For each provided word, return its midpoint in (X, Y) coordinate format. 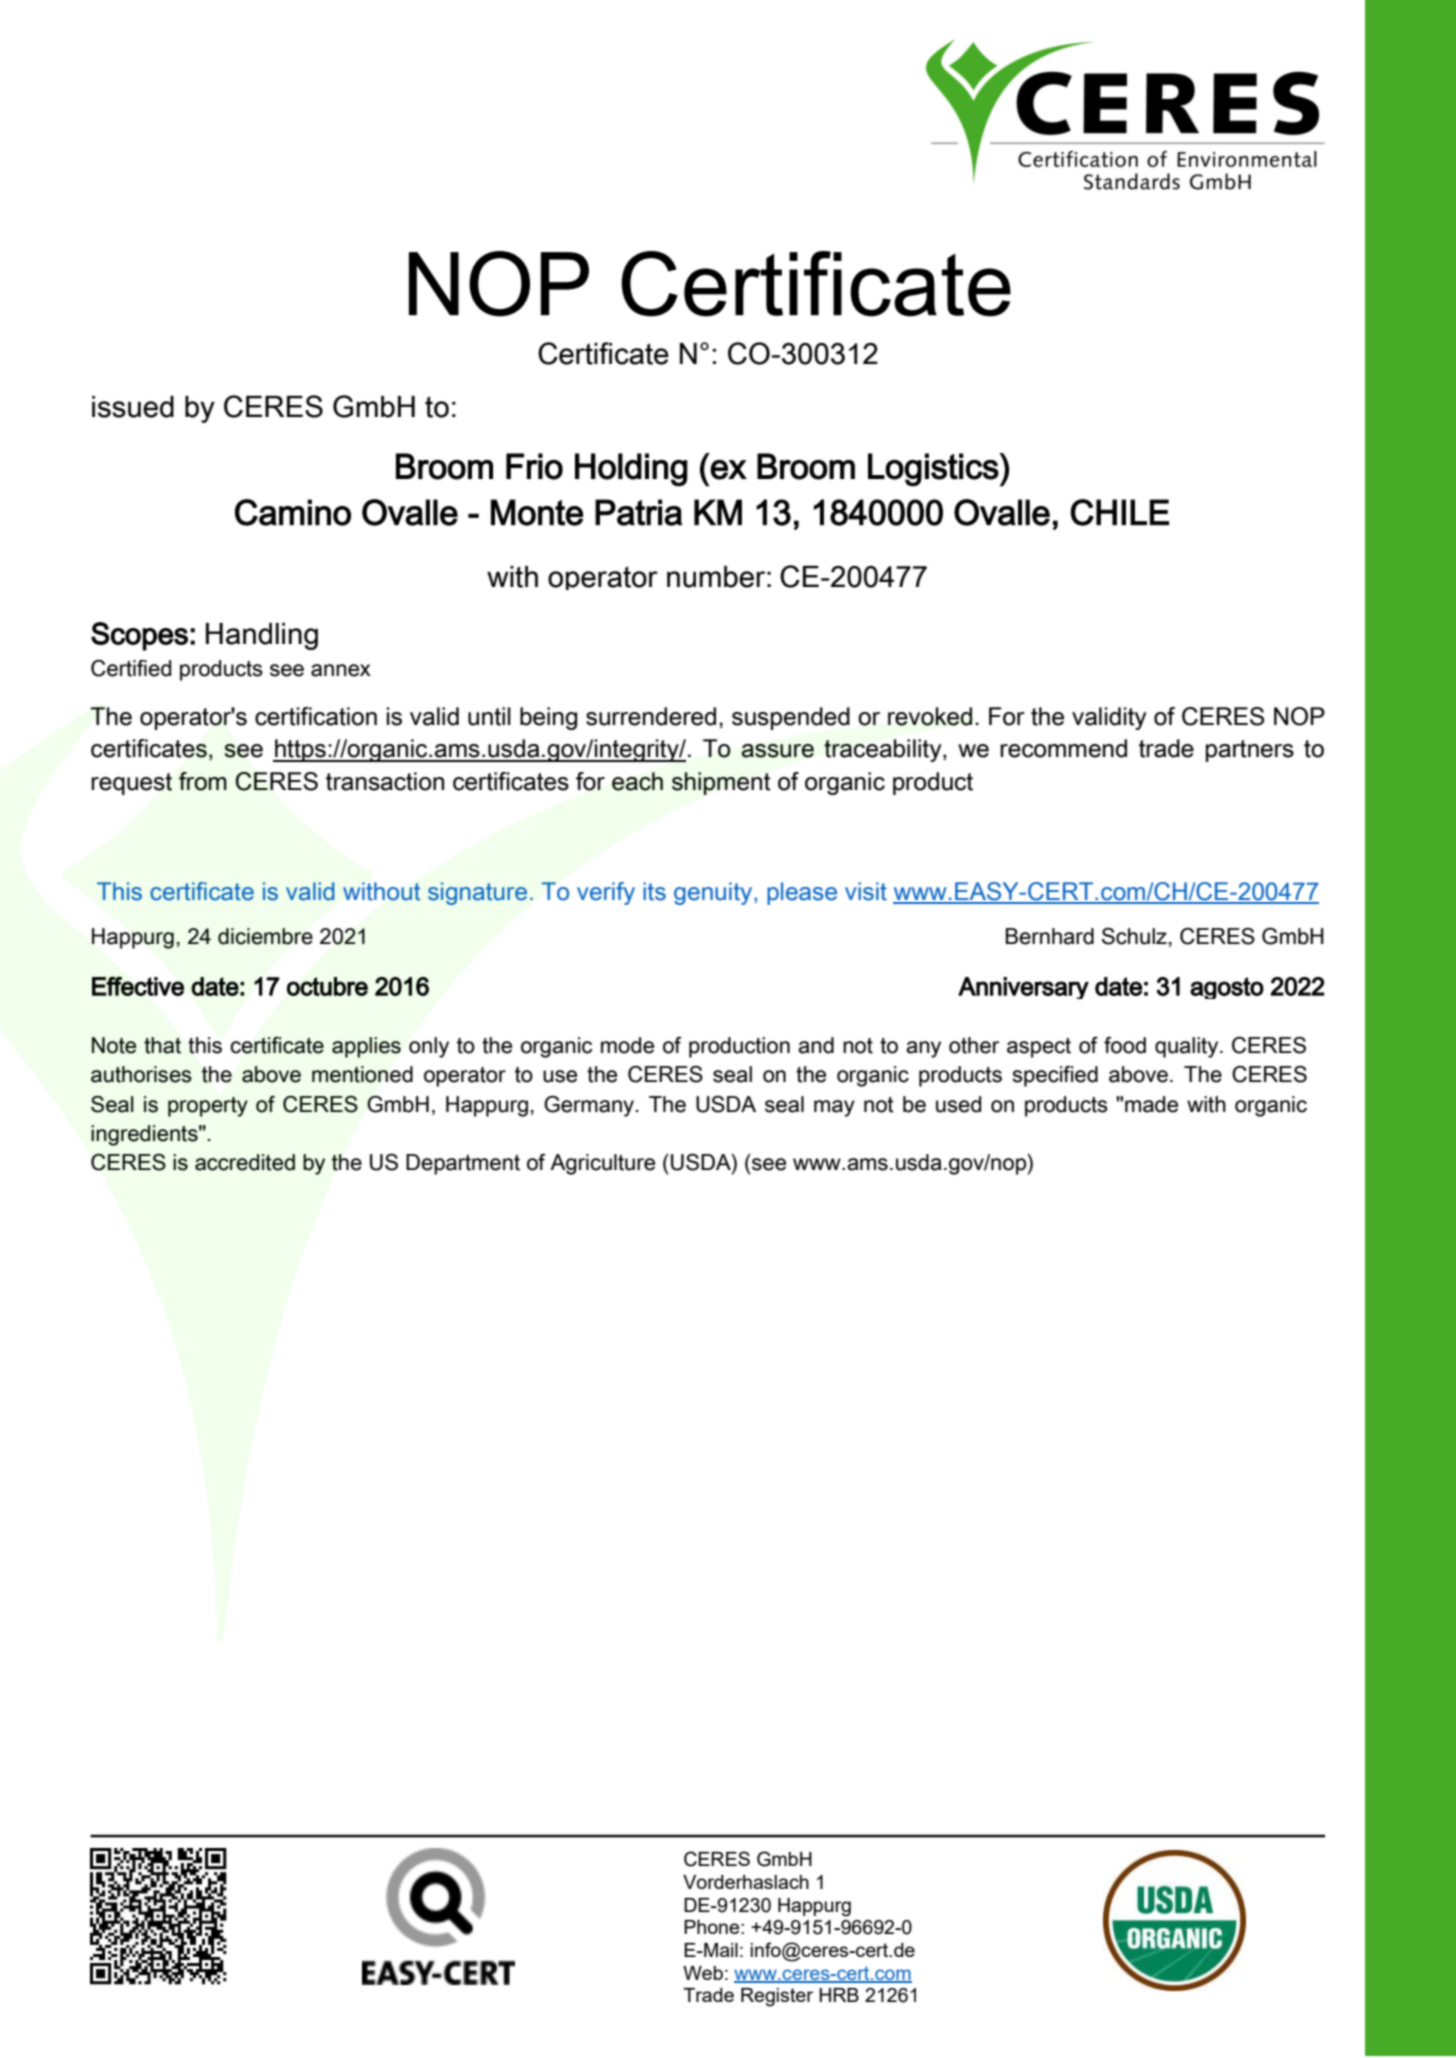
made (1151, 1104)
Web (703, 1973)
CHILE (1120, 512)
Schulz (1134, 936)
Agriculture (602, 1164)
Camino (293, 512)
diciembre (265, 936)
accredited (245, 1162)
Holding (631, 470)
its (654, 891)
